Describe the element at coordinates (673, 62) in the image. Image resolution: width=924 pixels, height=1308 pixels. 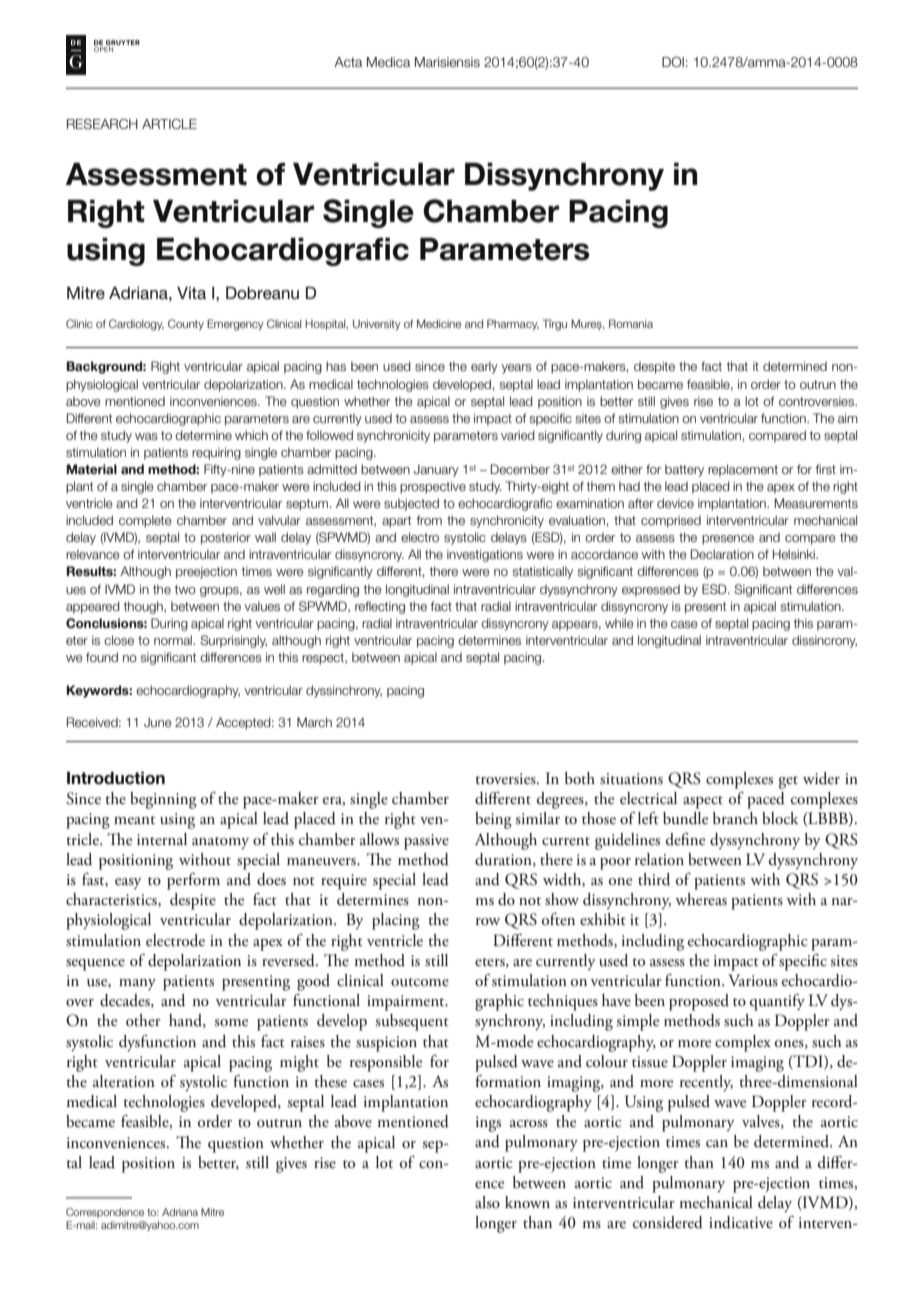
I see `DOI` at that location.
